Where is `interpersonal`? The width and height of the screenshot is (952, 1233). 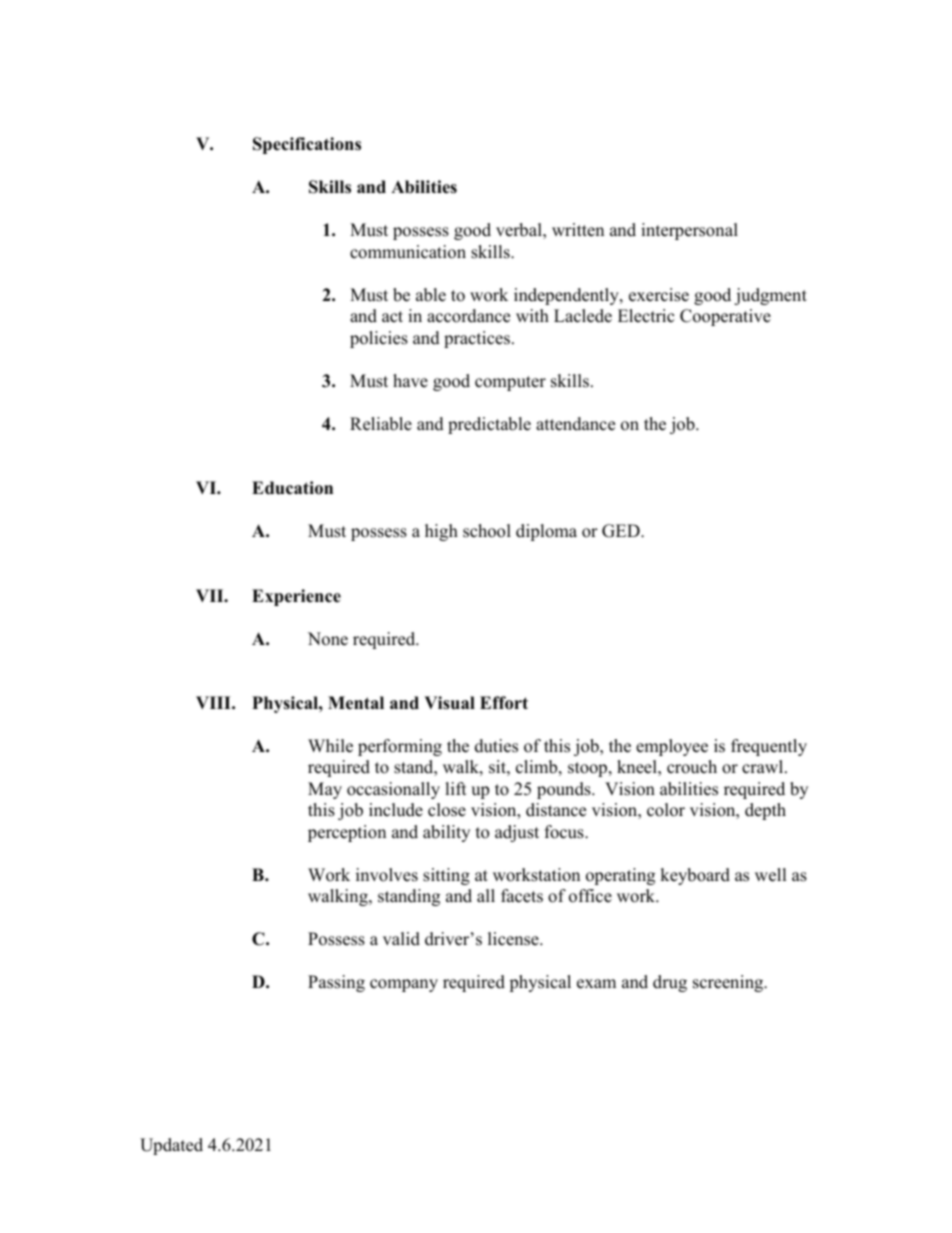
interpersonal is located at coordinates (689, 231).
